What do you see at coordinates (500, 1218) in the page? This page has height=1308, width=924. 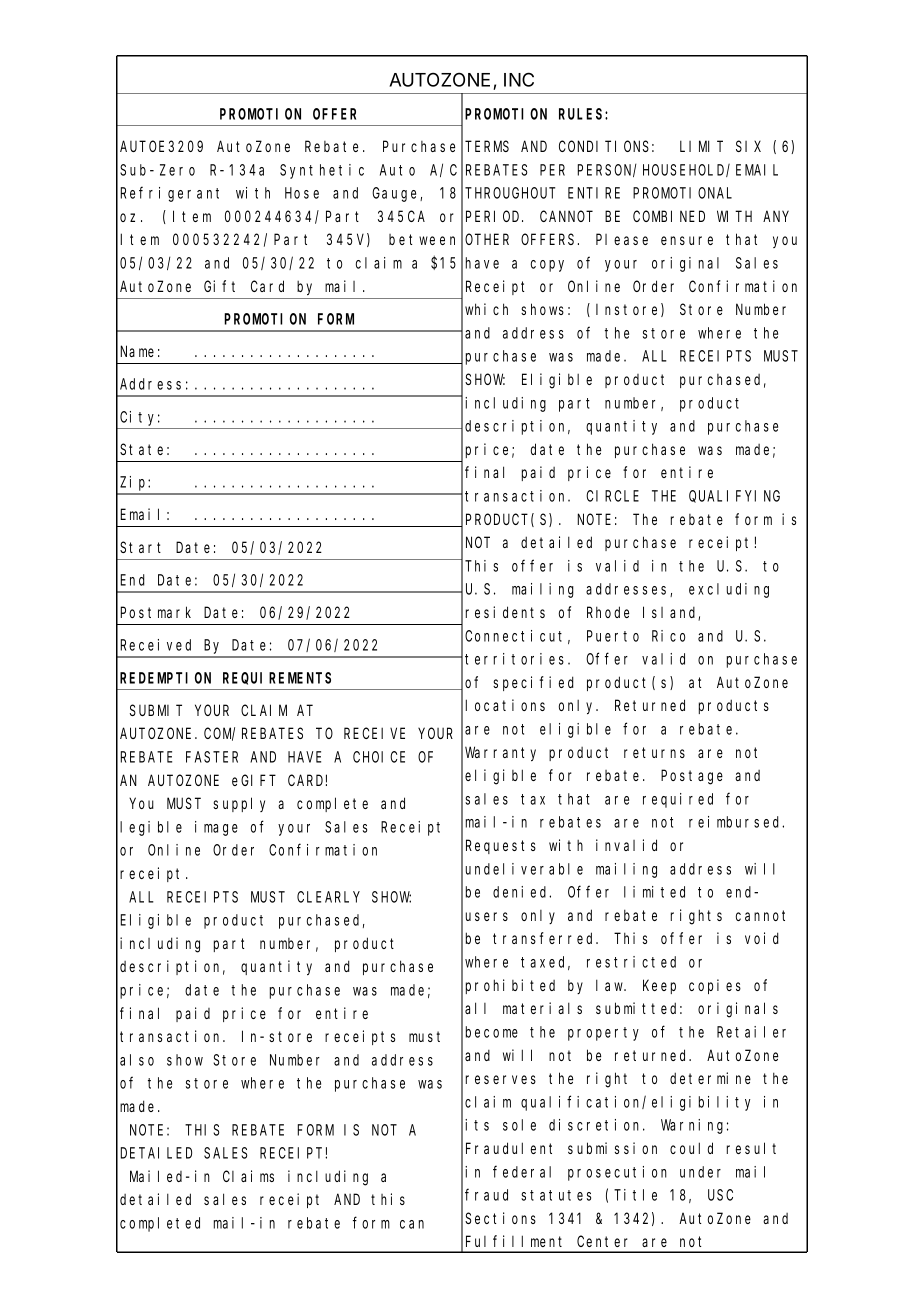 I see `Sections` at bounding box center [500, 1218].
